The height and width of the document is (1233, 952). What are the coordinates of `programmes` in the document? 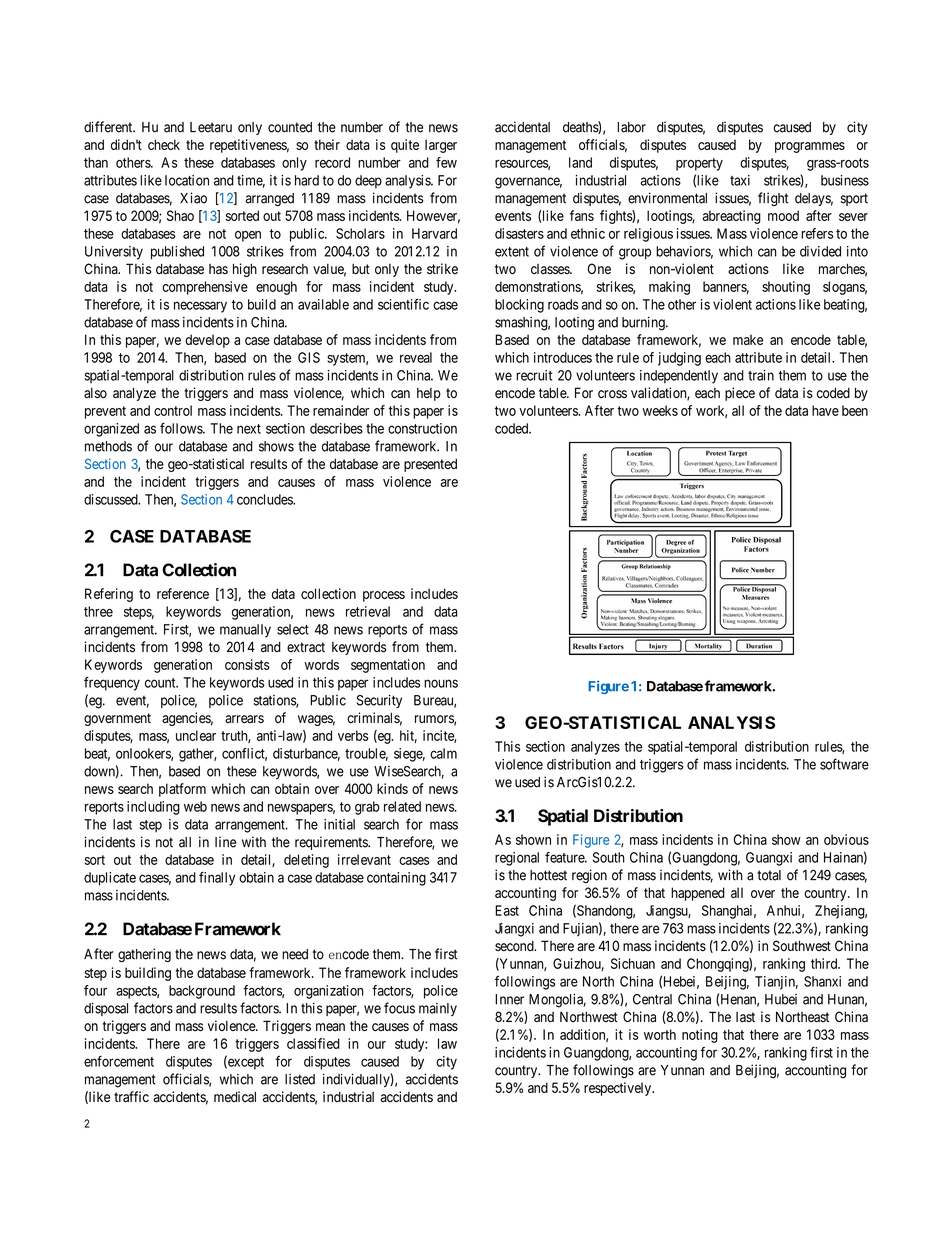 It's located at (810, 147).
